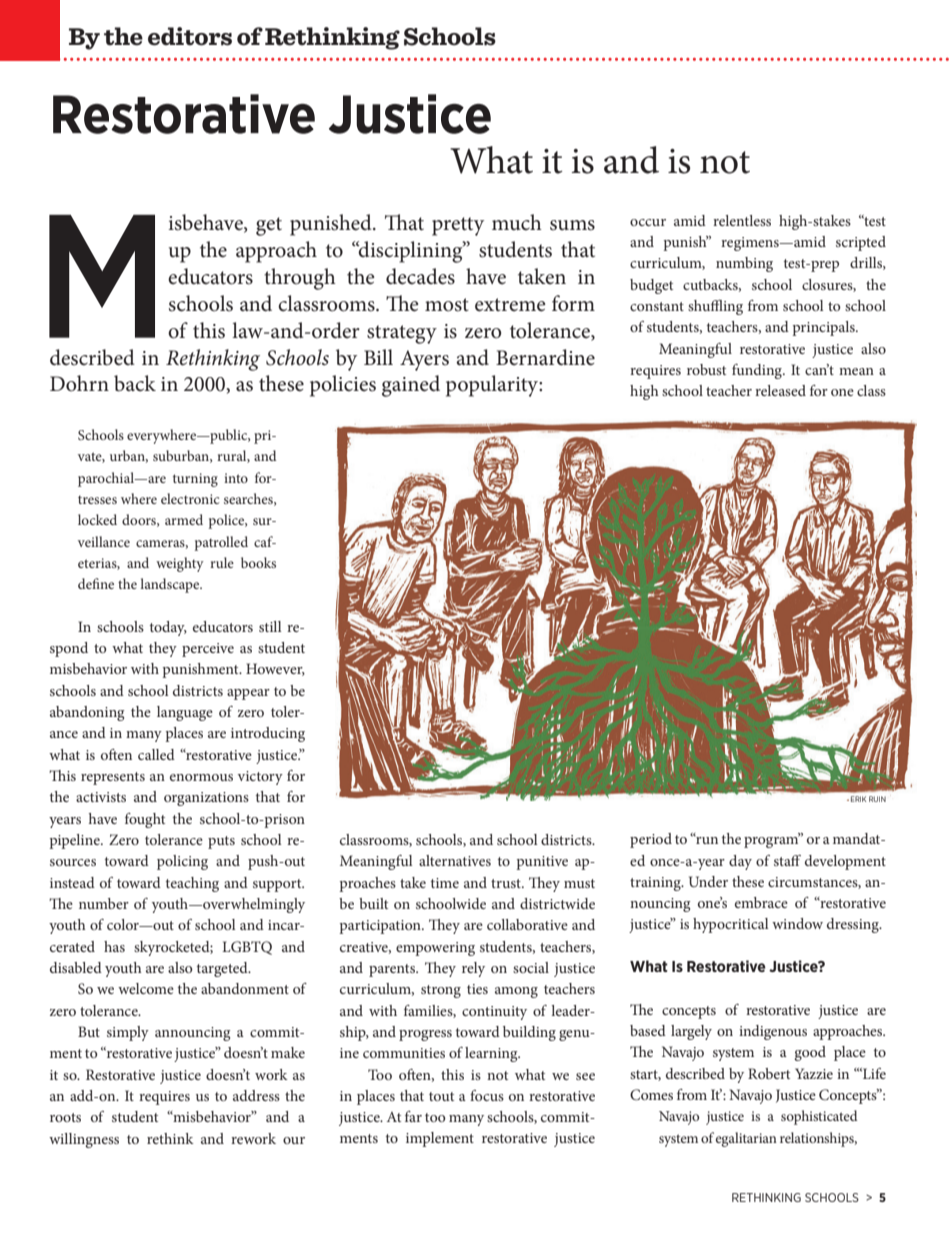  Describe the element at coordinates (447, 305) in the page. I see `most` at that location.
